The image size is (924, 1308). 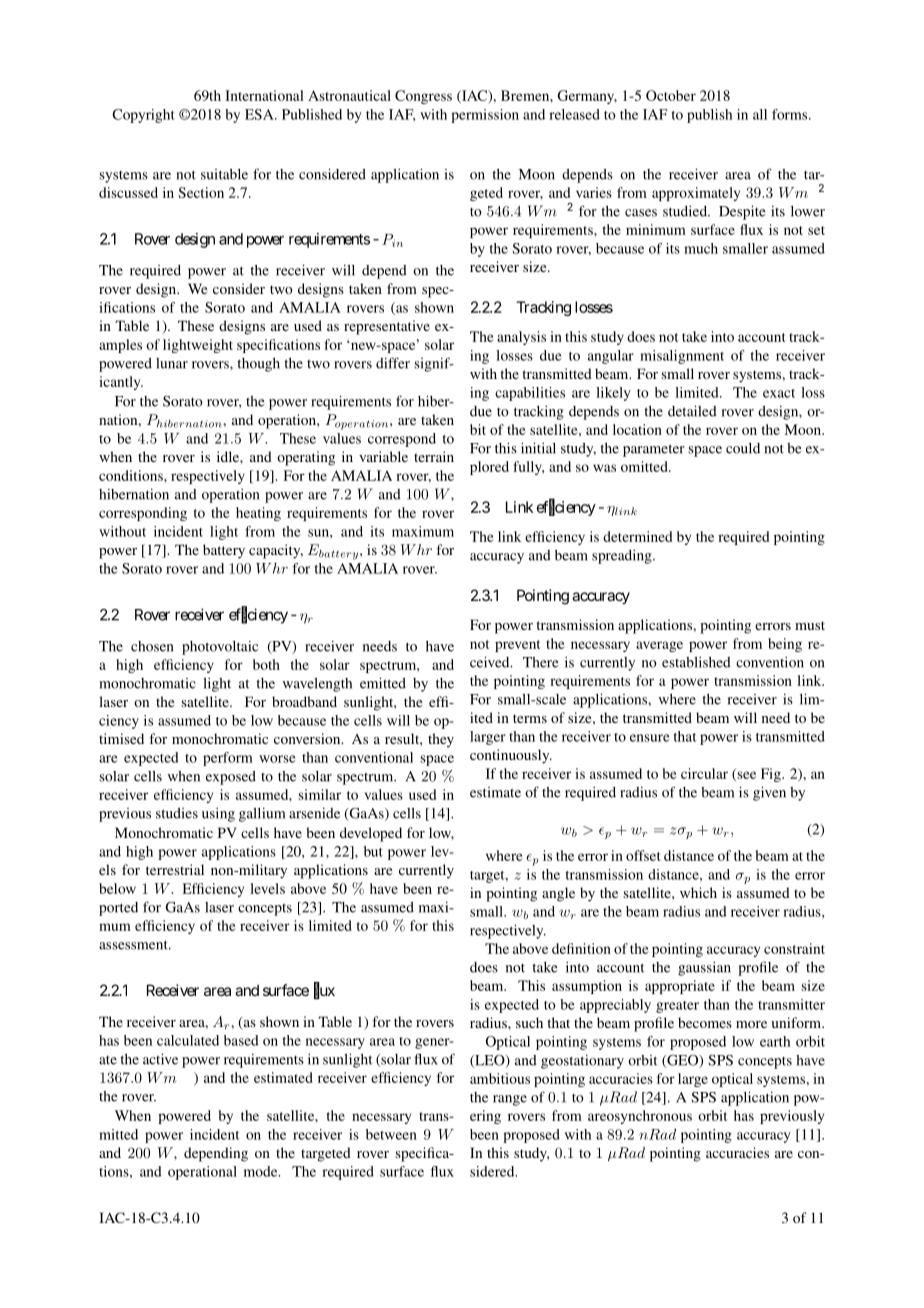 What do you see at coordinates (510, 1100) in the screenshot?
I see `range` at bounding box center [510, 1100].
